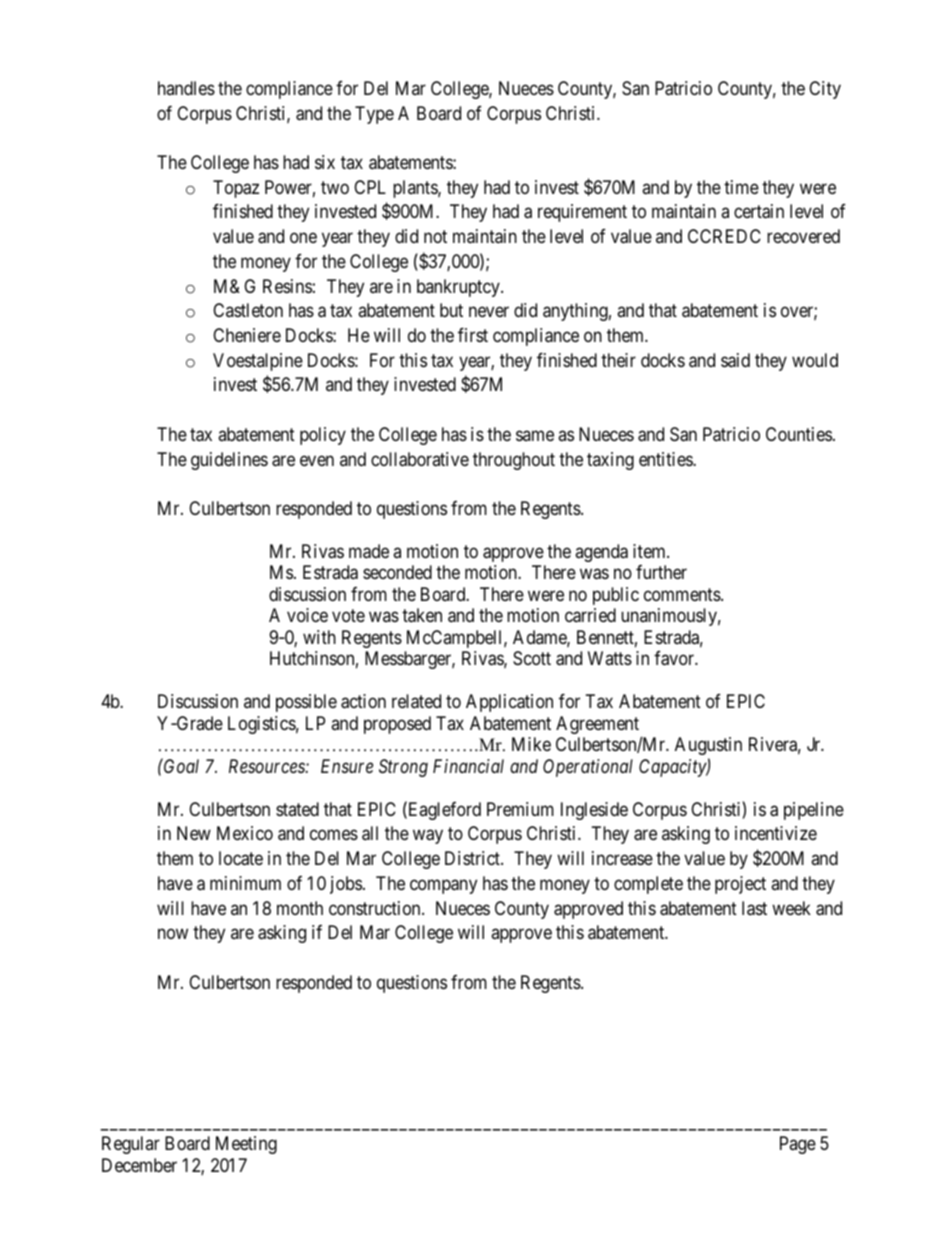  Describe the element at coordinates (741, 187) in the screenshot. I see `time` at that location.
